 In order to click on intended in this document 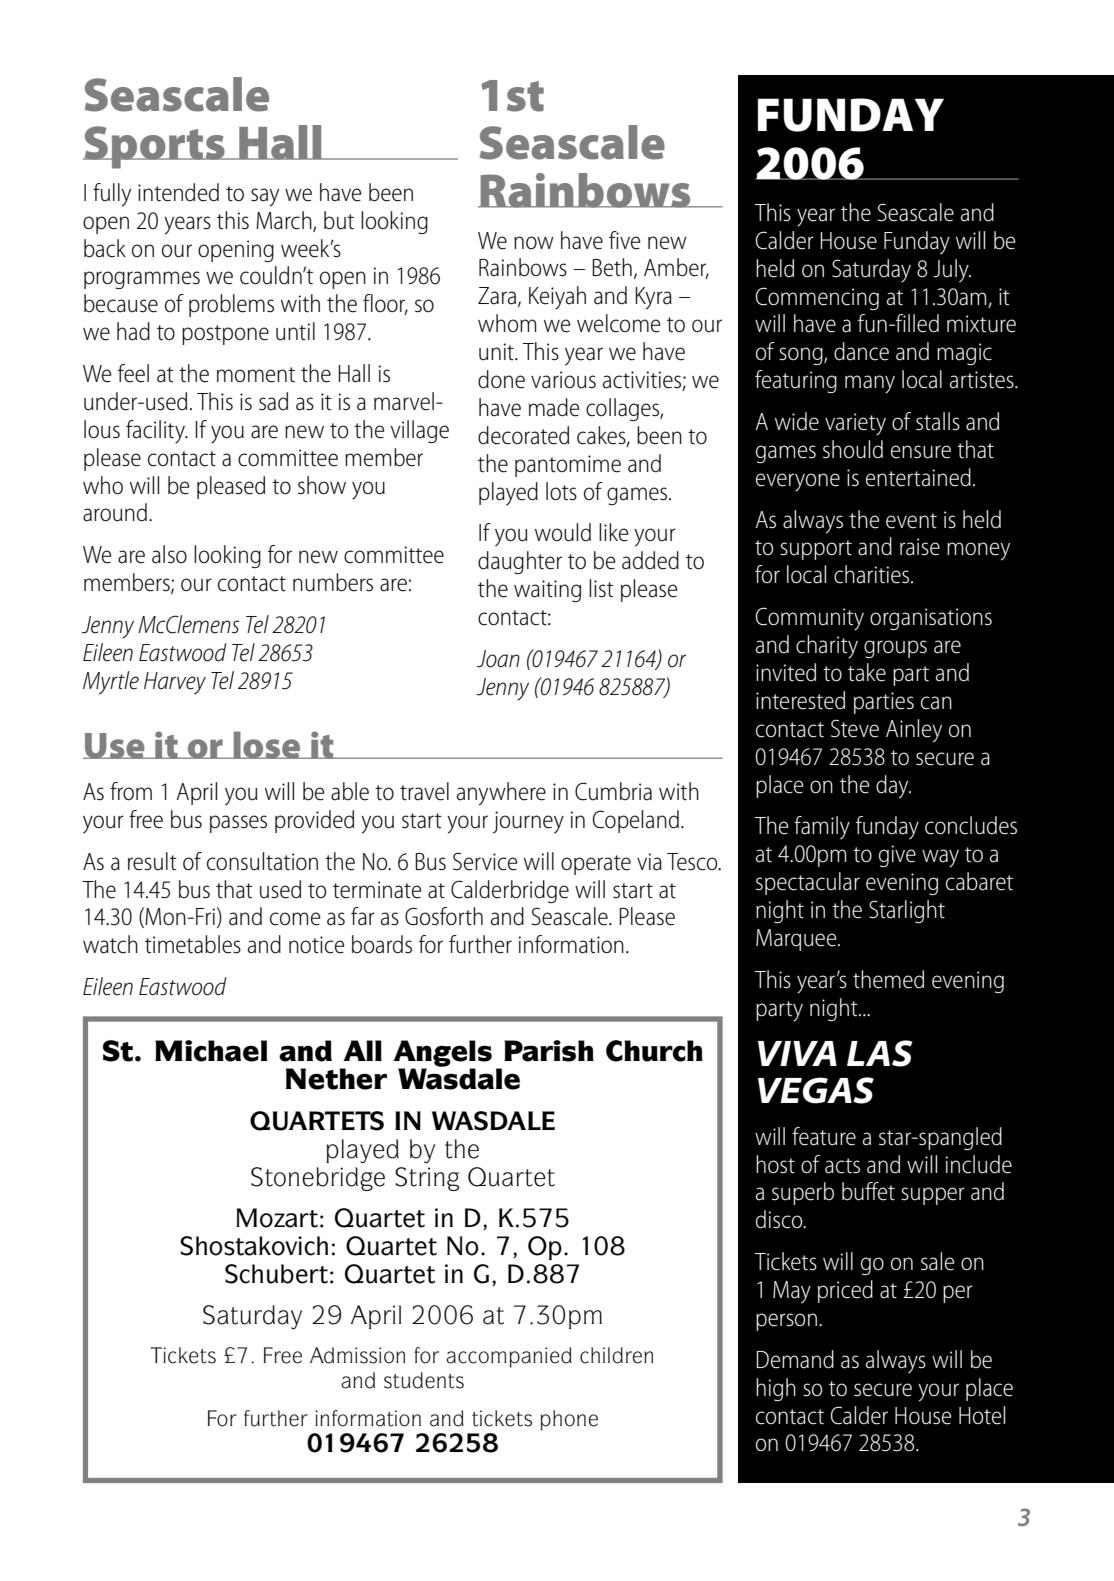, I will do `click(178, 192)`.
